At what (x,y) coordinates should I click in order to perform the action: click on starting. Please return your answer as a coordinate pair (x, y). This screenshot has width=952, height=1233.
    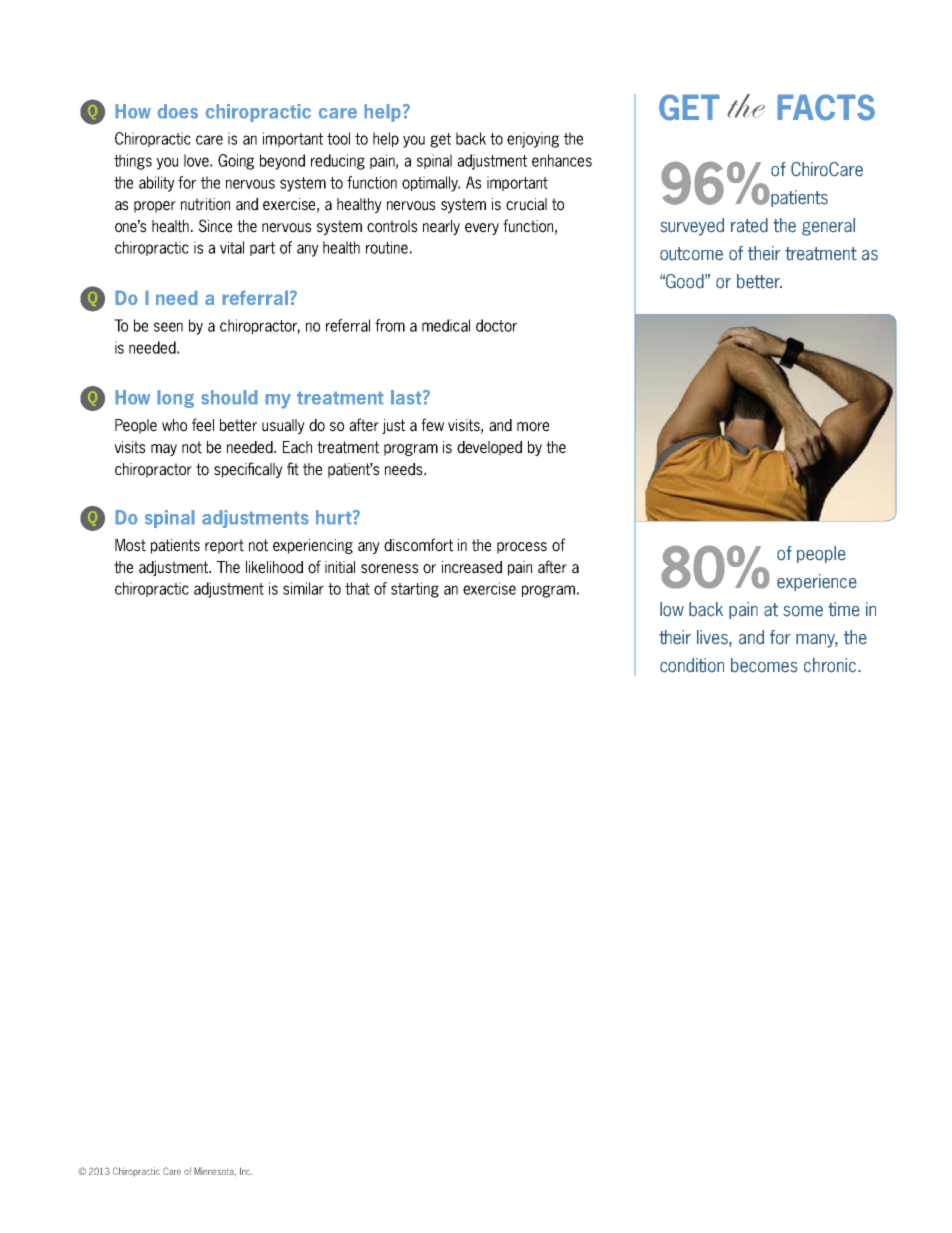
    Looking at the image, I should click on (415, 590).
